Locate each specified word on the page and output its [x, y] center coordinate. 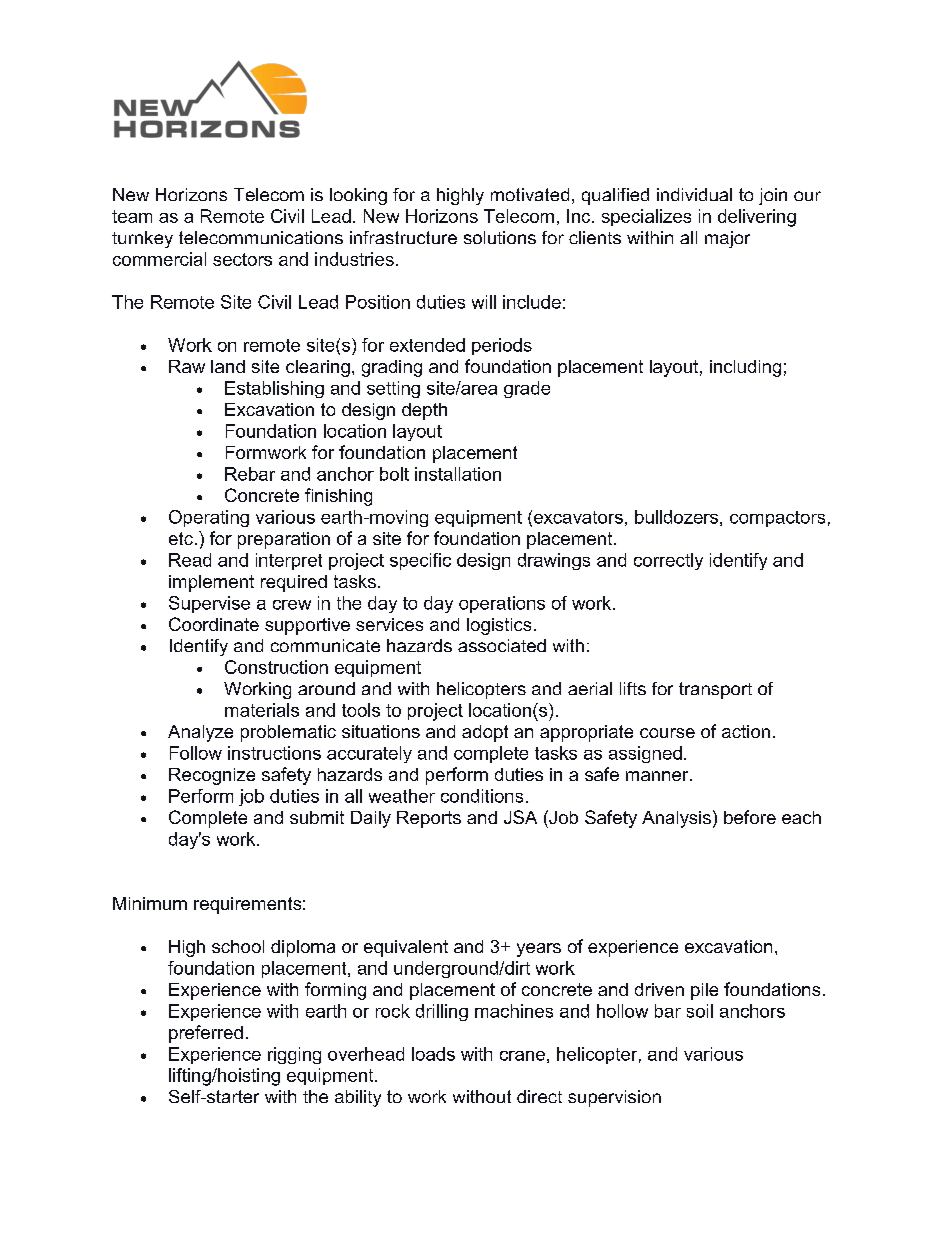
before [750, 817]
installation [458, 474]
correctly [668, 561]
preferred [206, 1034]
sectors [242, 259]
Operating [209, 518]
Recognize [212, 776]
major [727, 239]
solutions [500, 237]
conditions [482, 796]
